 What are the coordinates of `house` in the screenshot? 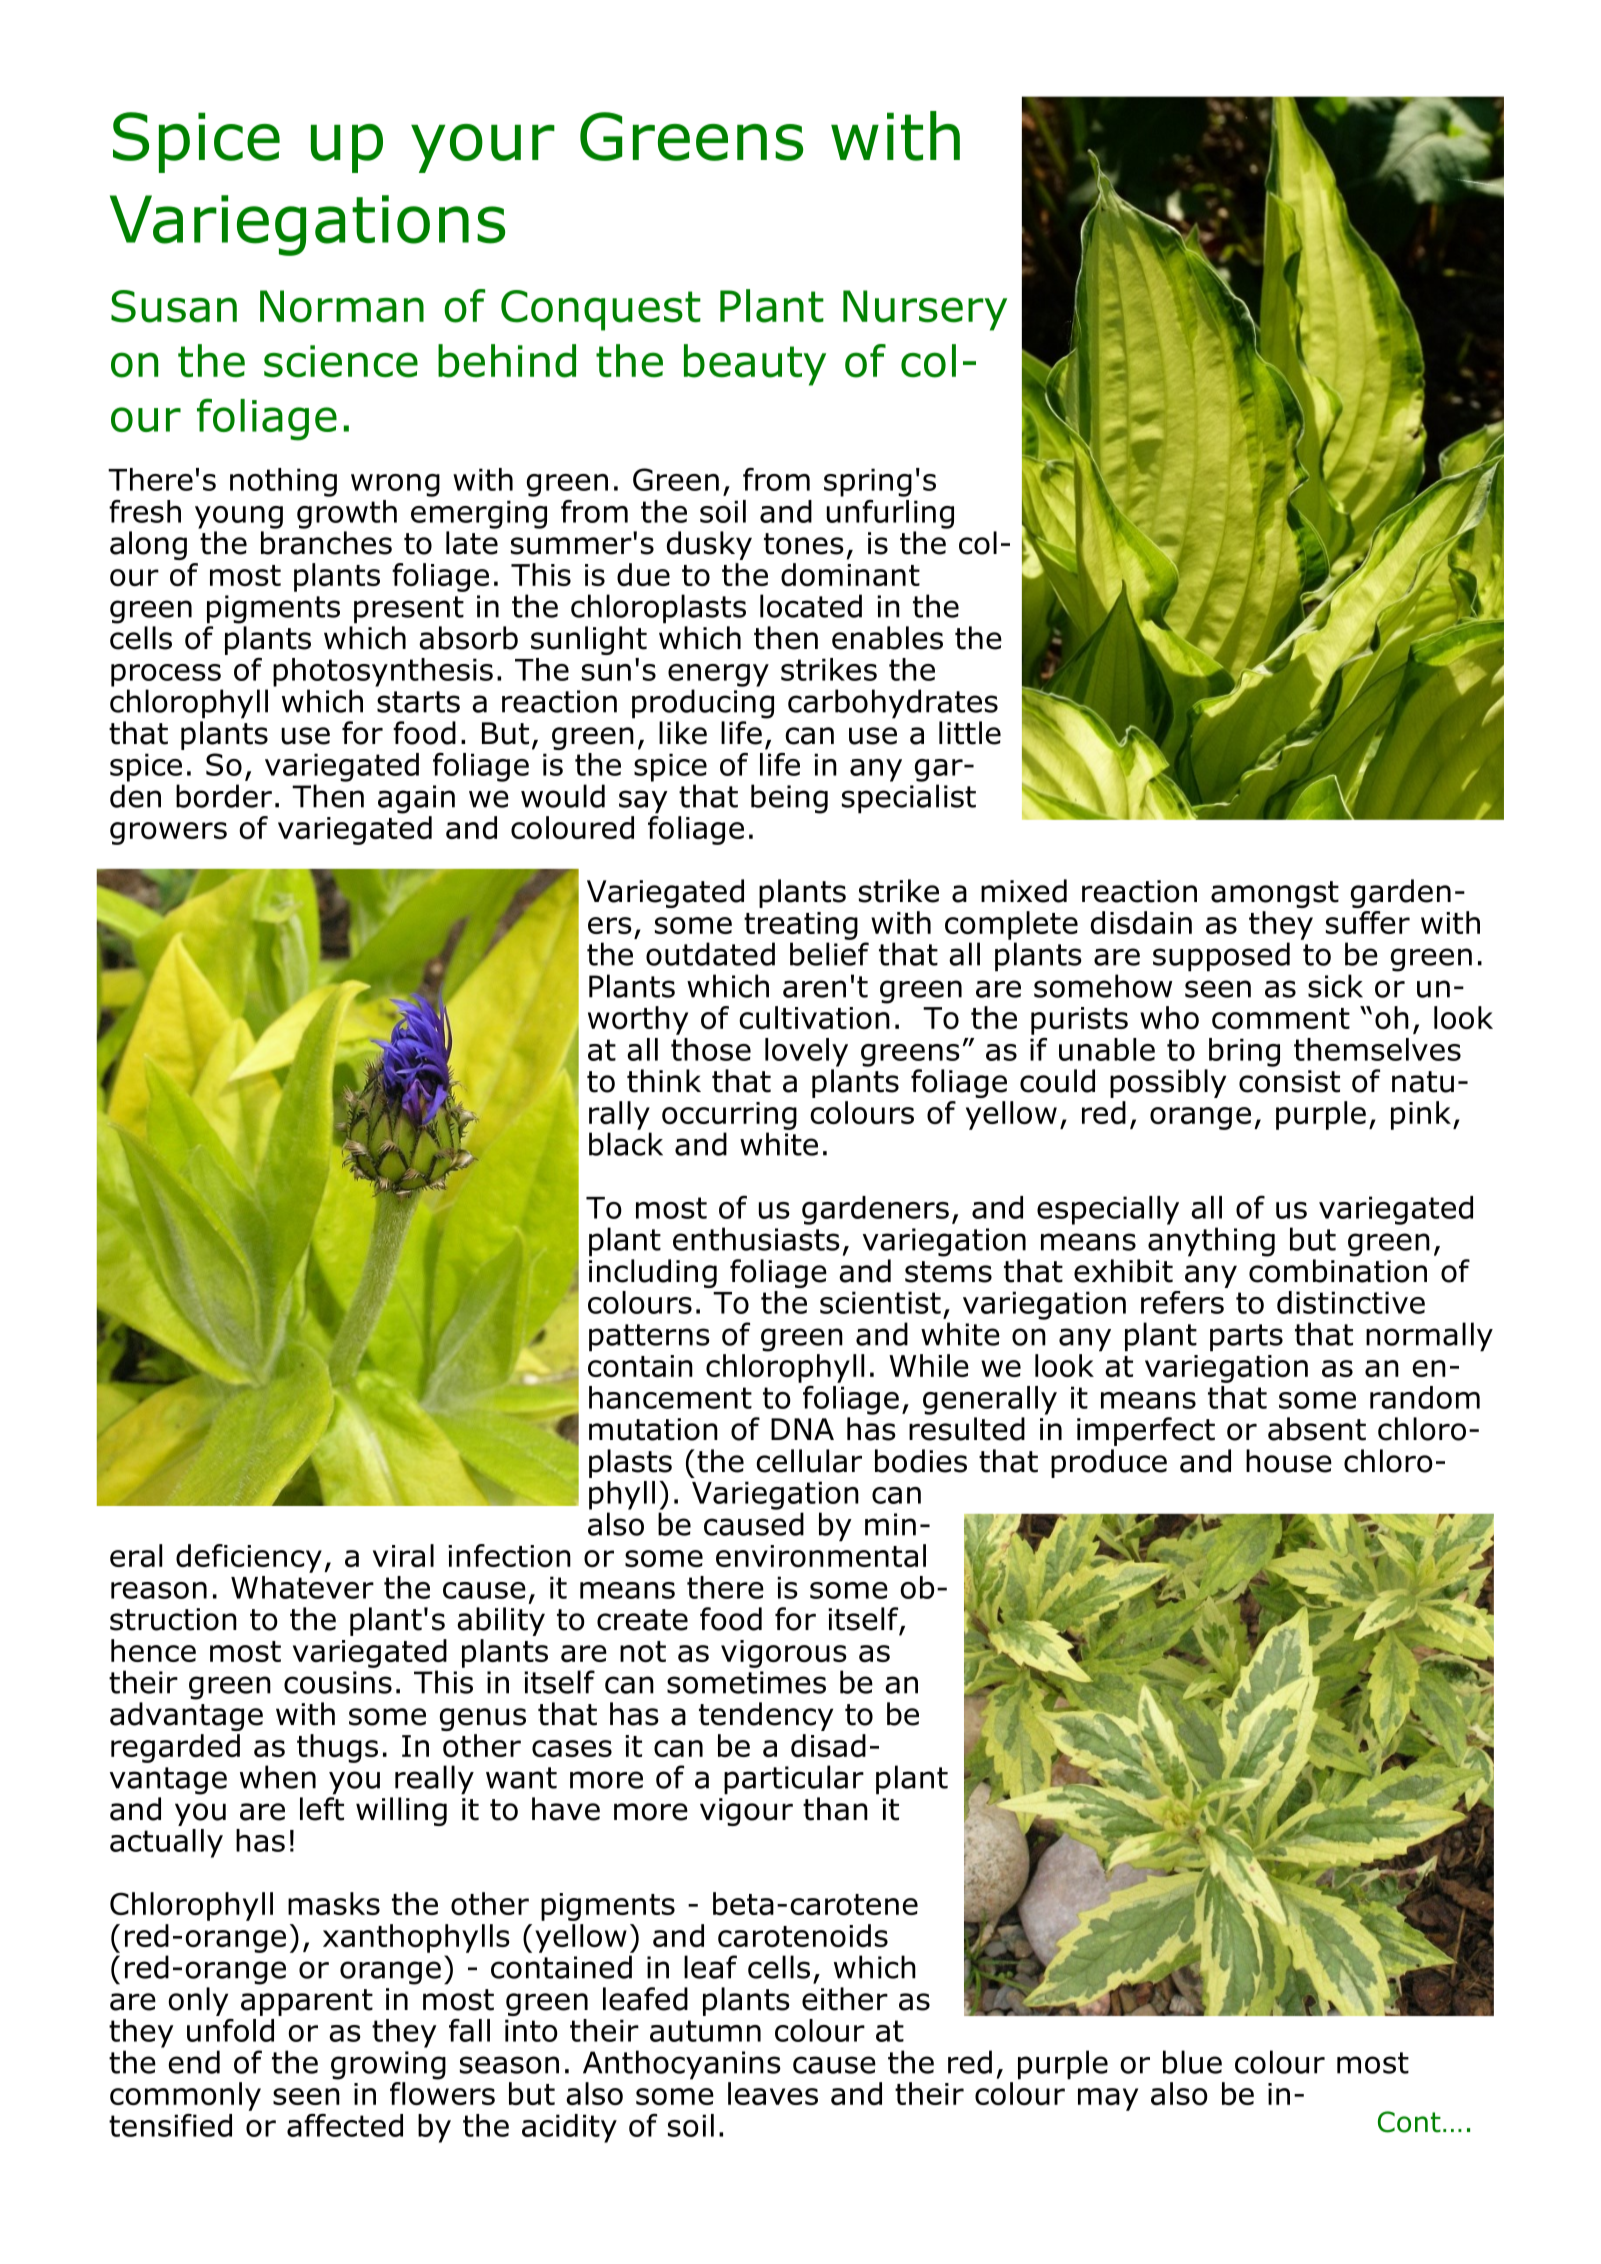 It's located at (1289, 1461).
